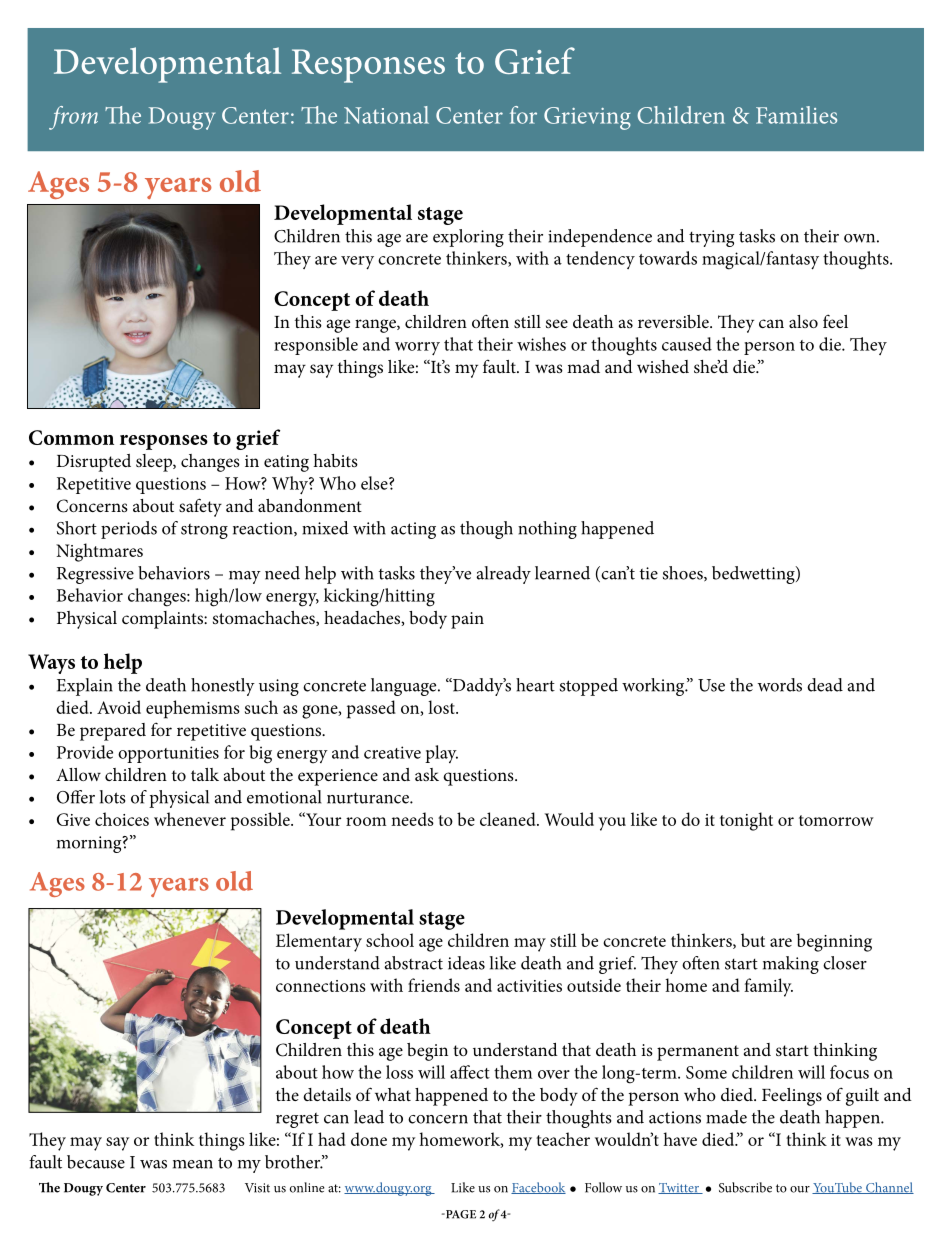 The width and height of the screenshot is (952, 1233). What do you see at coordinates (193, 1164) in the screenshot?
I see `mean` at bounding box center [193, 1164].
